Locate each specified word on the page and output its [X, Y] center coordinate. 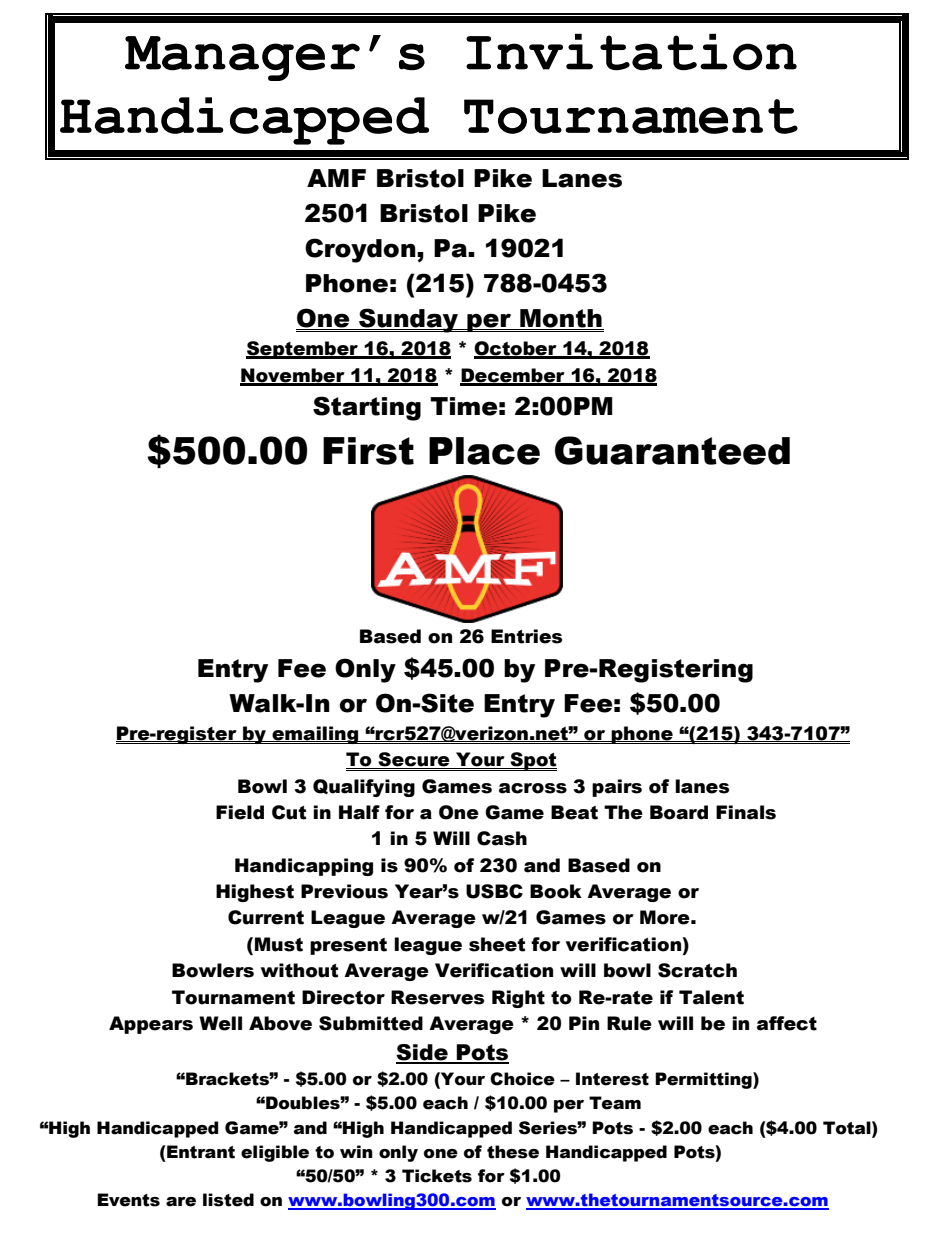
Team [615, 1103]
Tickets [437, 1176]
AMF [336, 178]
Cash [502, 838]
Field [240, 812]
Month [561, 319]
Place [484, 451]
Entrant [201, 1152]
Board [679, 812]
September [303, 350]
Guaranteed [672, 450]
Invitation [631, 52]
